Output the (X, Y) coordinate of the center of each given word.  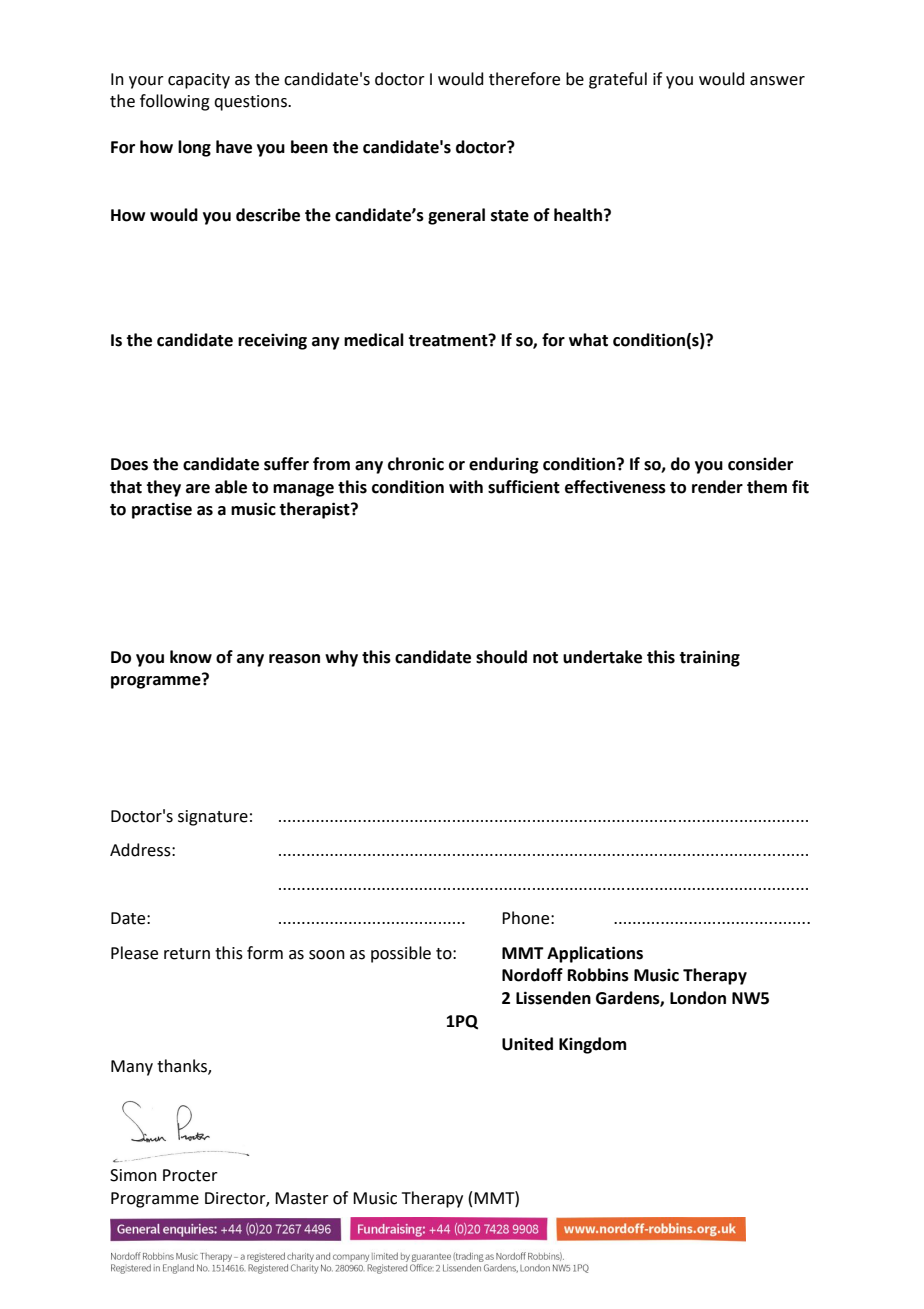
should (501, 657)
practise (162, 510)
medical (374, 340)
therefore (524, 79)
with (466, 487)
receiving (272, 341)
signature (213, 818)
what (588, 340)
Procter (190, 1175)
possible (401, 954)
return (187, 954)
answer (777, 81)
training (709, 658)
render (717, 487)
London (698, 998)
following (175, 102)
